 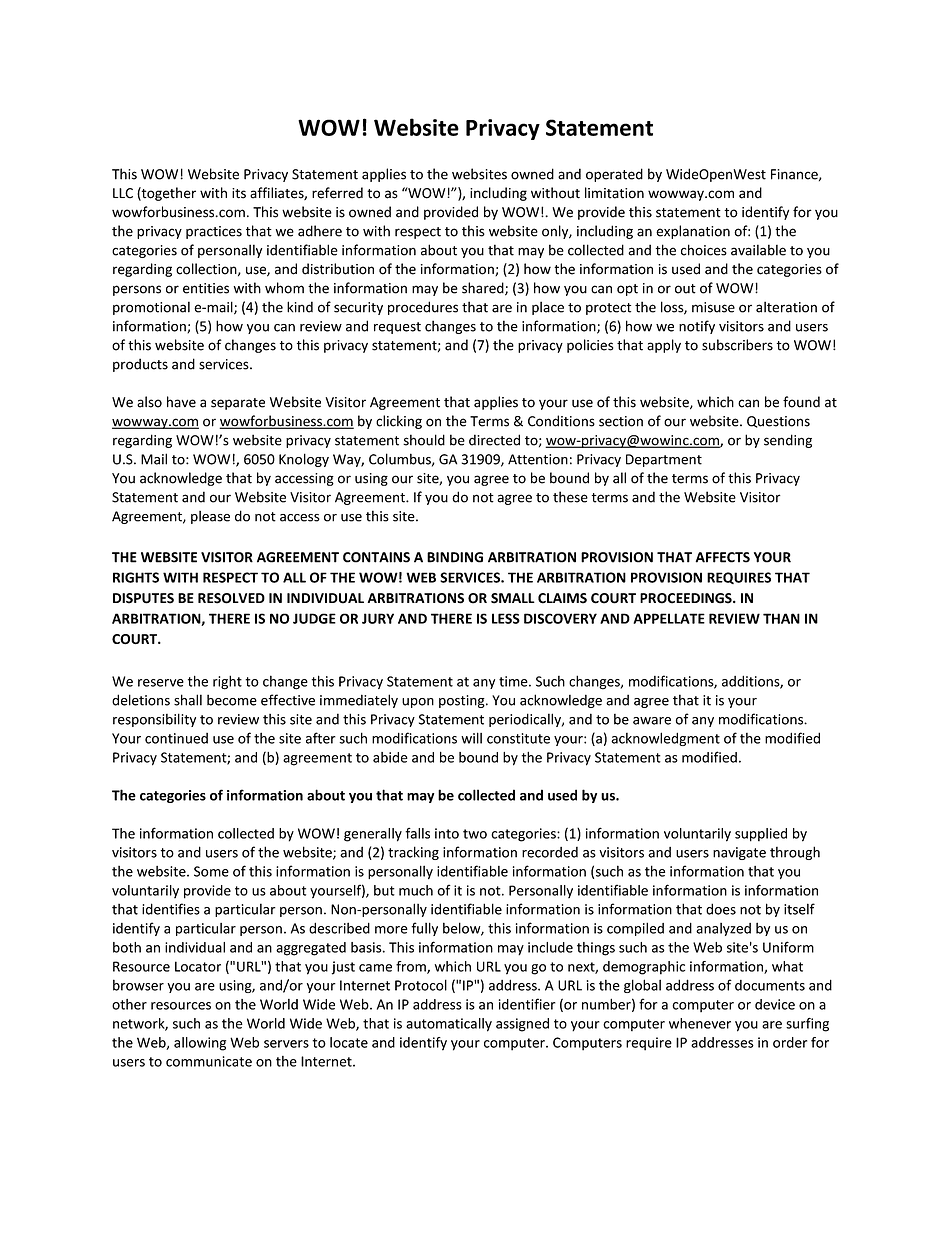 I want to click on into, so click(x=447, y=833).
